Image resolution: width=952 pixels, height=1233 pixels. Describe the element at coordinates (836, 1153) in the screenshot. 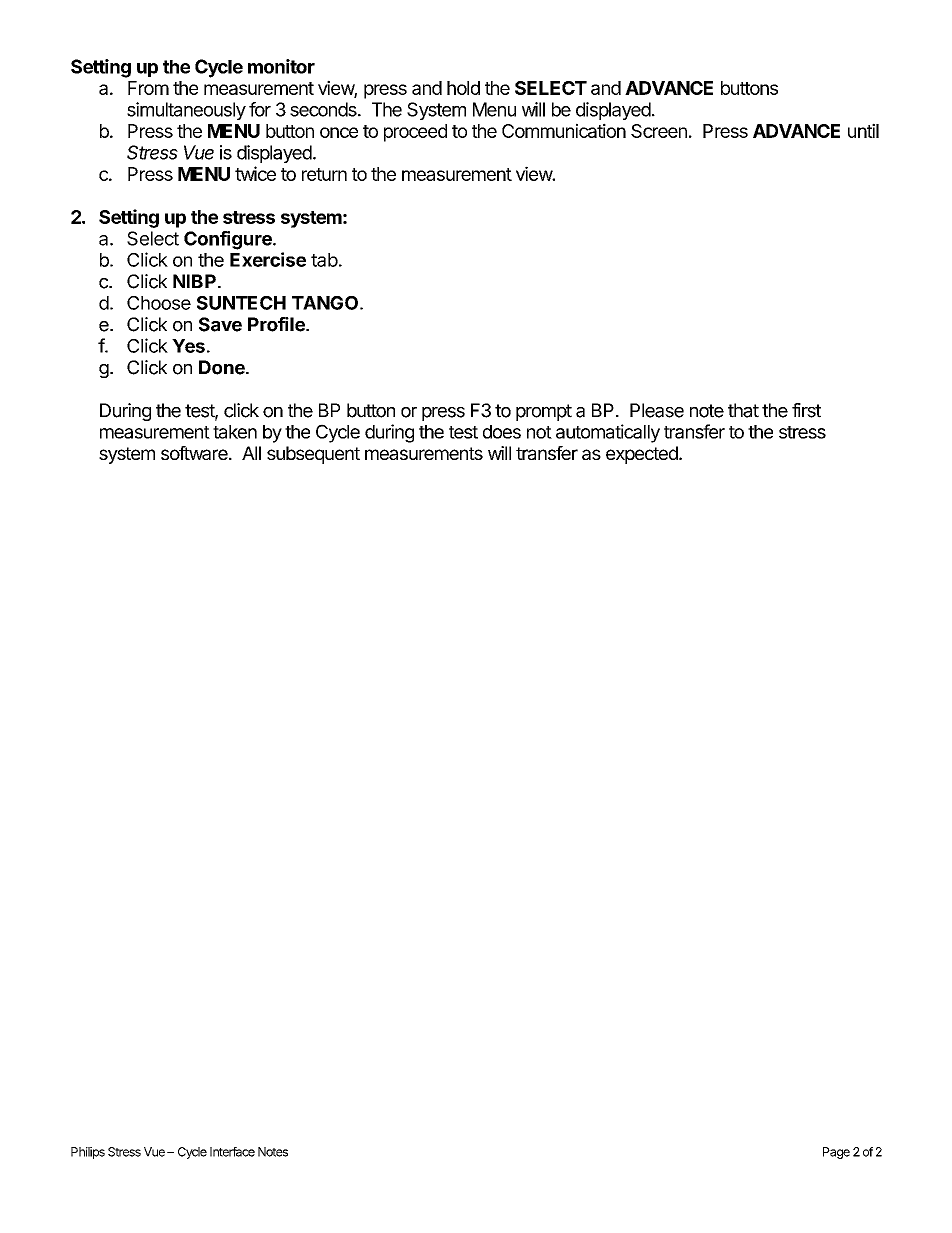

I see `Page` at that location.
